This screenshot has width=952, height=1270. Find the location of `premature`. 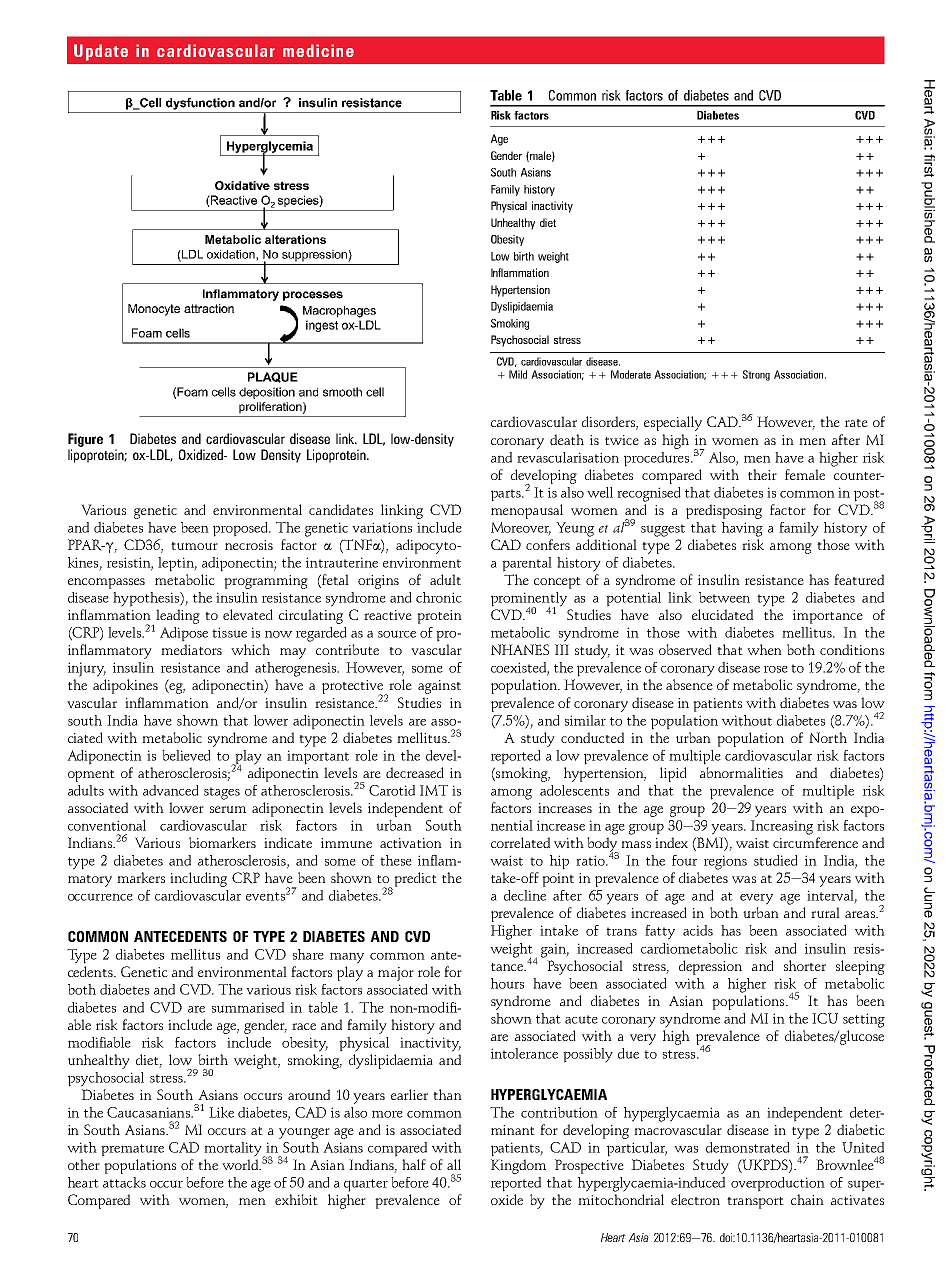

premature is located at coordinates (132, 1150).
